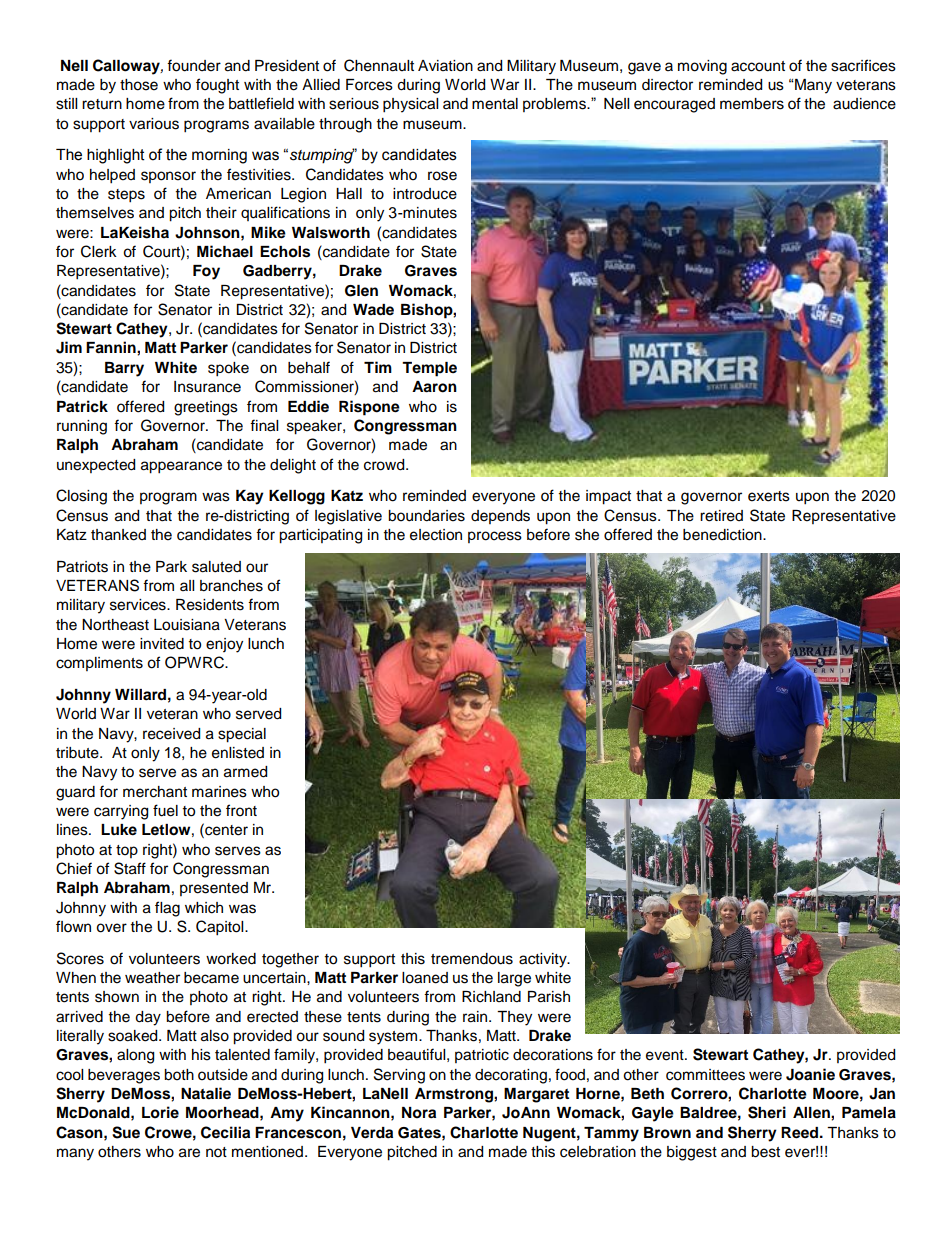 The image size is (952, 1233). What do you see at coordinates (126, 1132) in the screenshot?
I see `Sue` at bounding box center [126, 1132].
